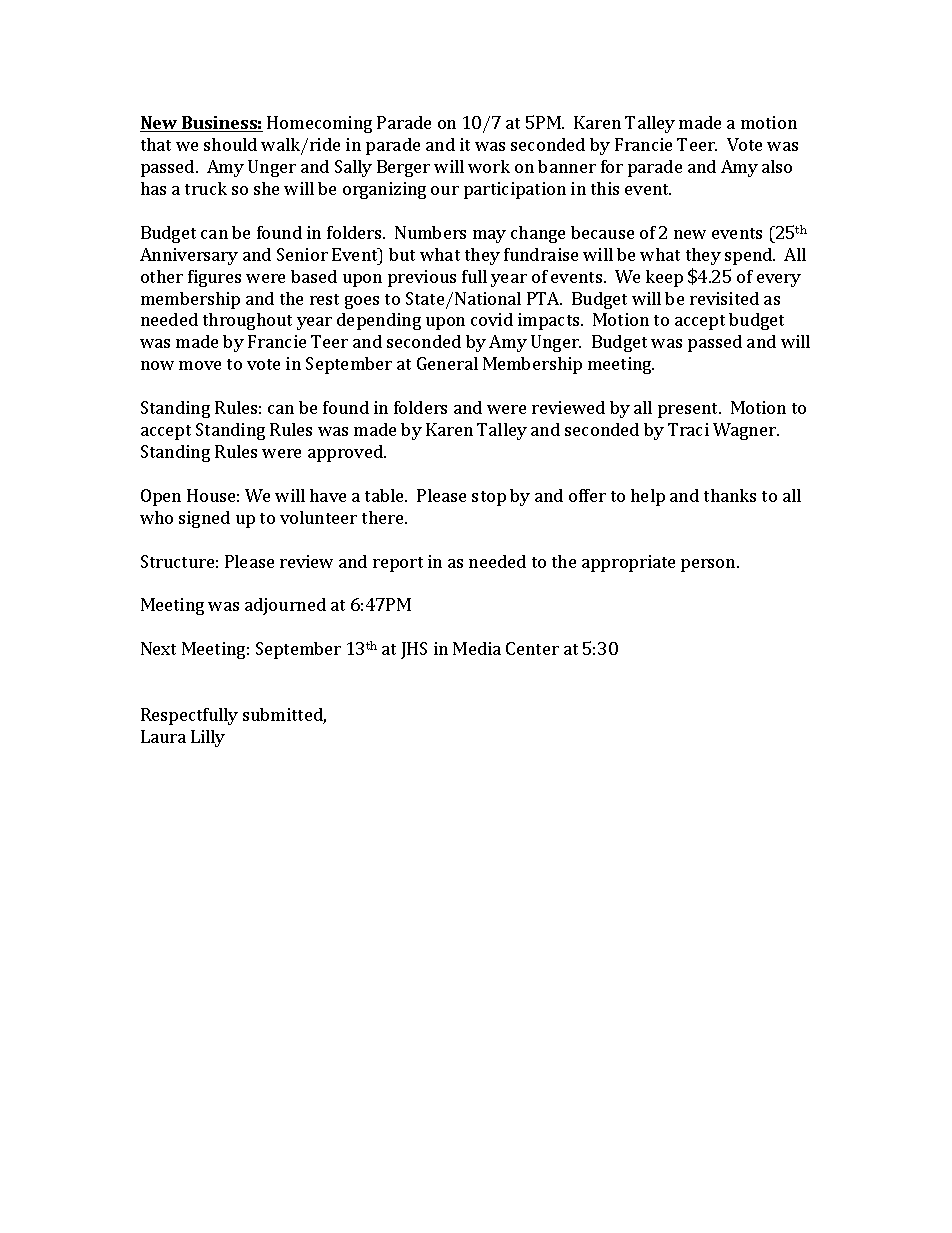 Image resolution: width=952 pixels, height=1233 pixels. I want to click on Center, so click(532, 648).
